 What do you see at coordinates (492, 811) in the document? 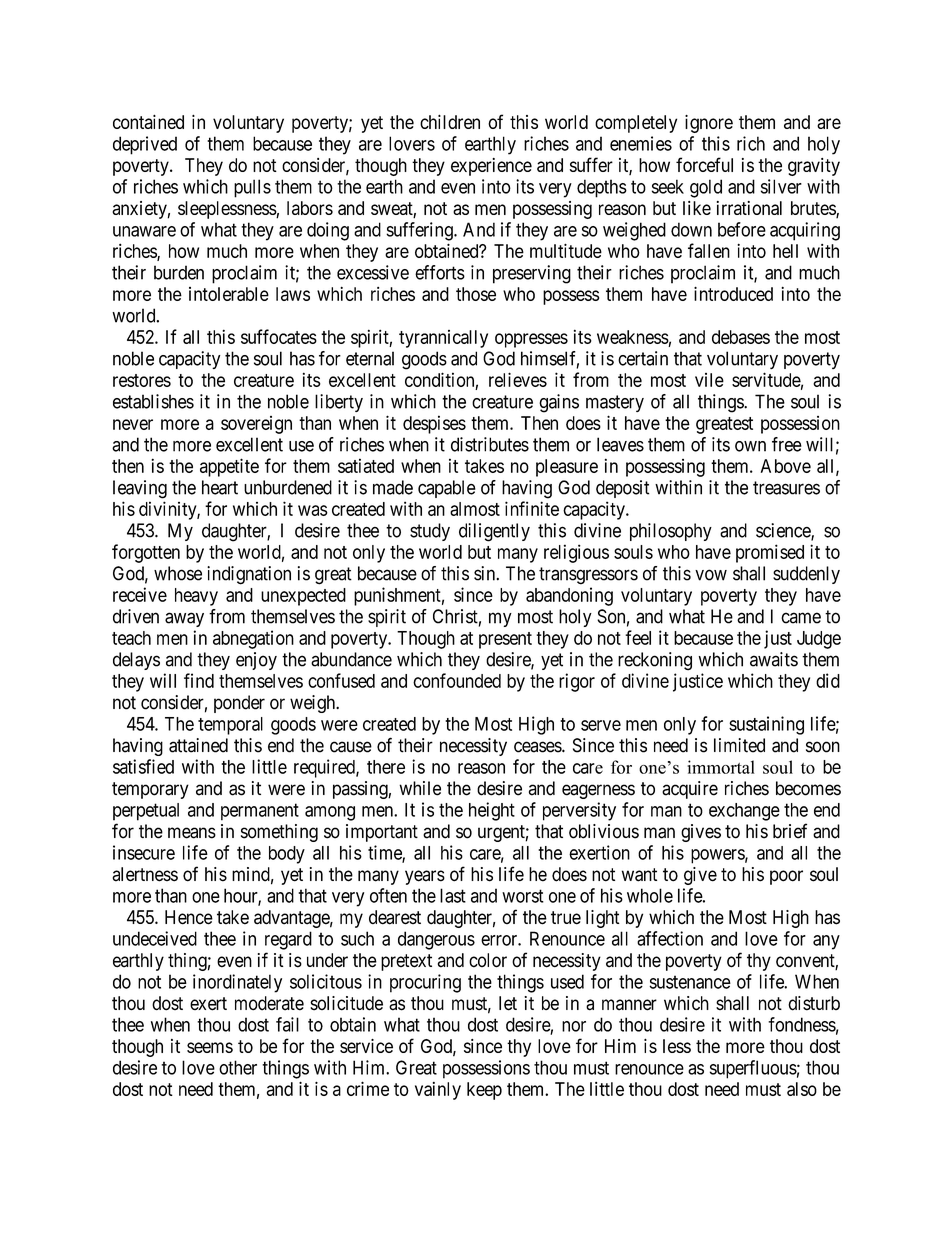
I see `height` at bounding box center [492, 811].
